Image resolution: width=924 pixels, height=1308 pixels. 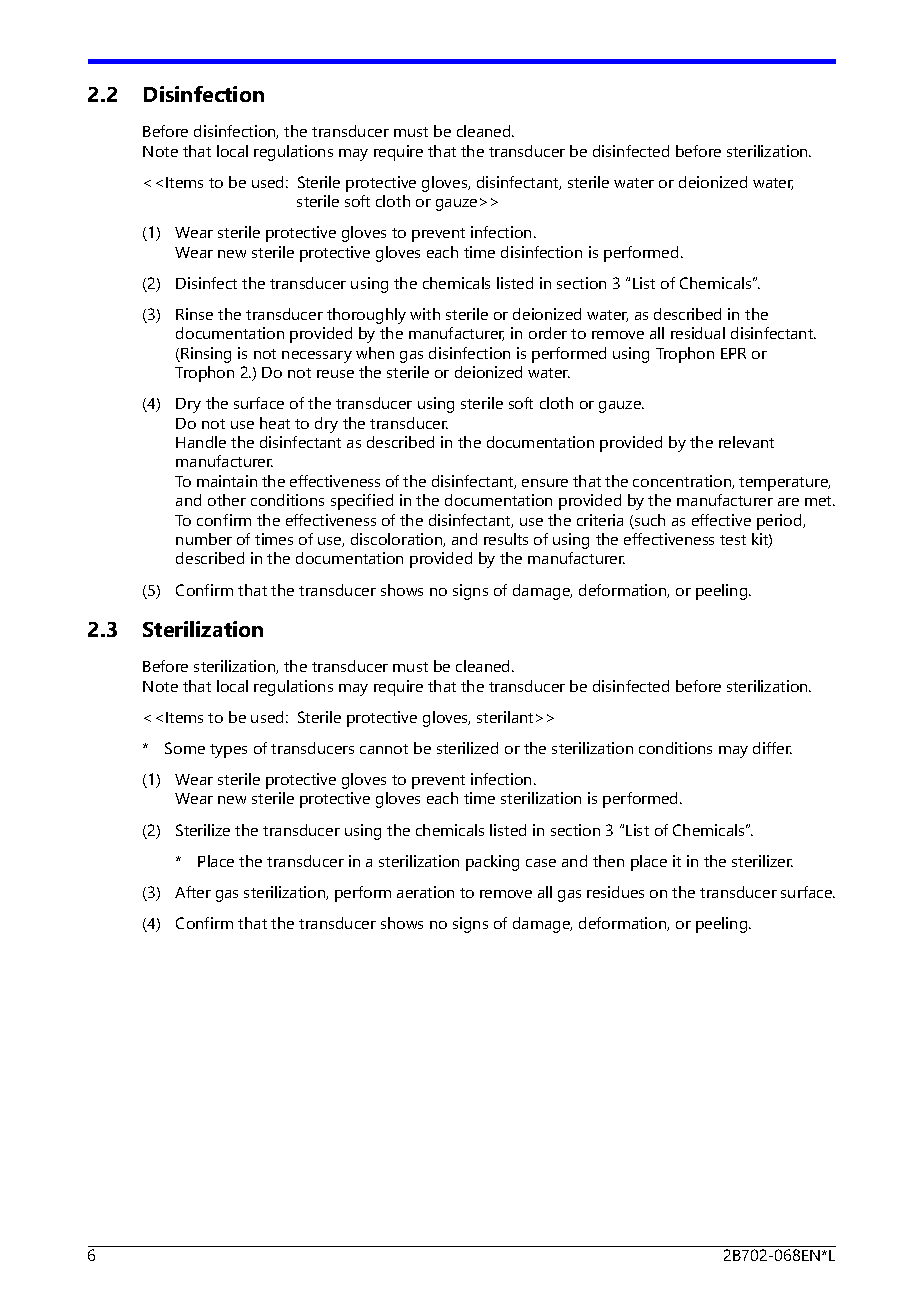 What do you see at coordinates (733, 540) in the image?
I see `test` at bounding box center [733, 540].
